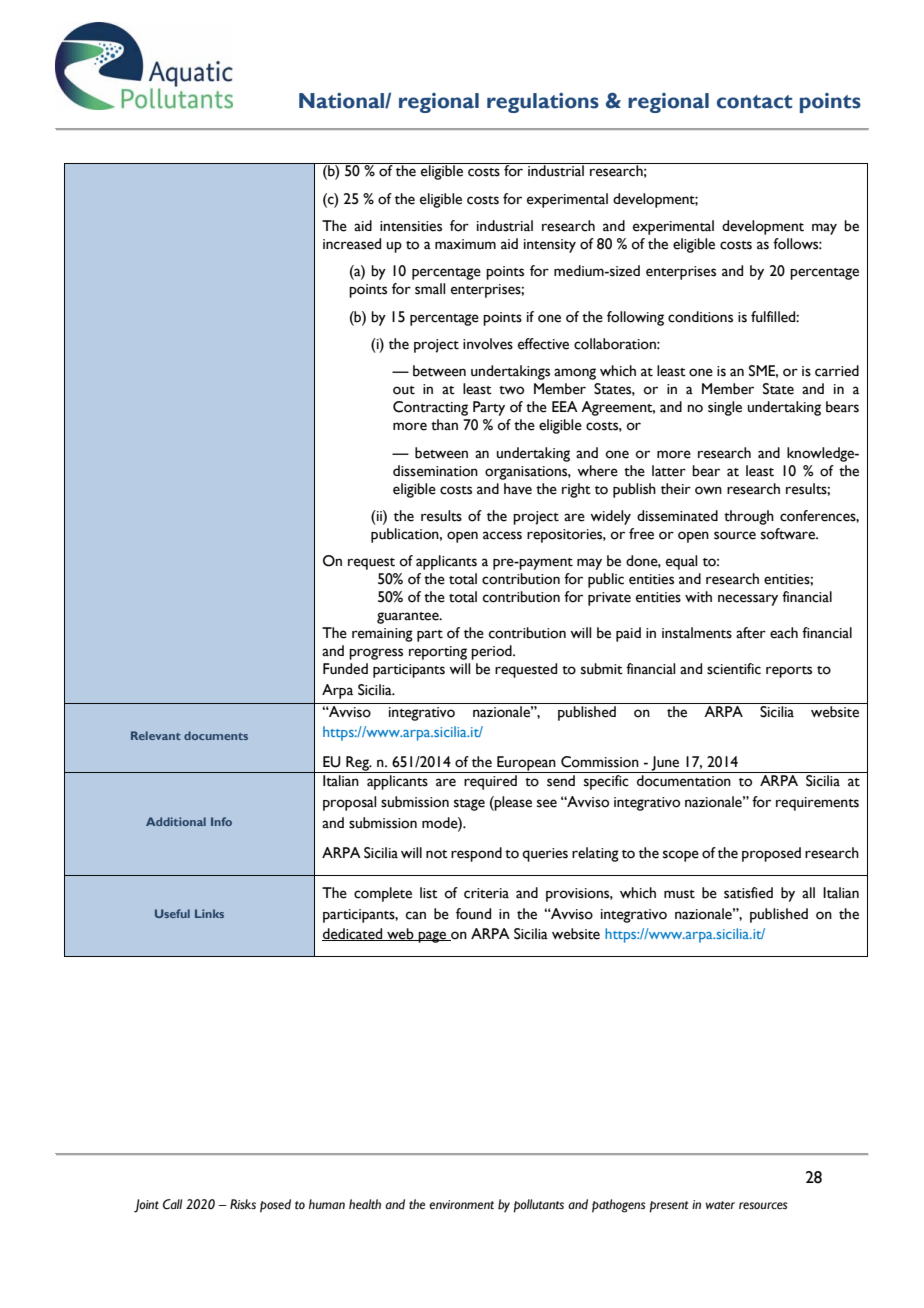 Image resolution: width=924 pixels, height=1308 pixels. I want to click on documents, so click(216, 735).
